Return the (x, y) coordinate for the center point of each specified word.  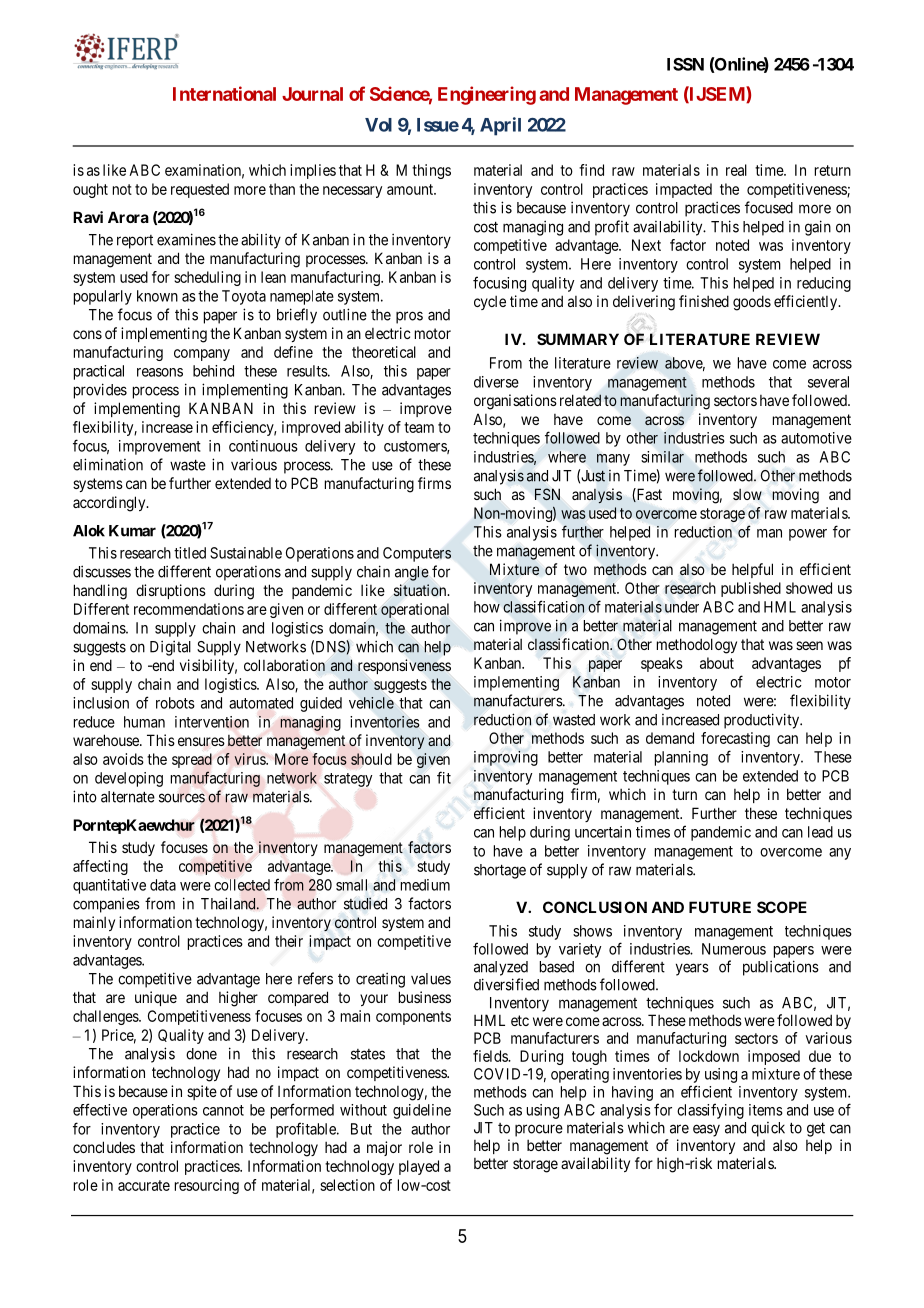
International (224, 93)
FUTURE (720, 907)
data (163, 885)
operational (415, 610)
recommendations (189, 609)
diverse (496, 382)
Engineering (487, 95)
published (751, 589)
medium (425, 885)
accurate (144, 1185)
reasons (160, 372)
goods (752, 303)
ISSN (685, 64)
